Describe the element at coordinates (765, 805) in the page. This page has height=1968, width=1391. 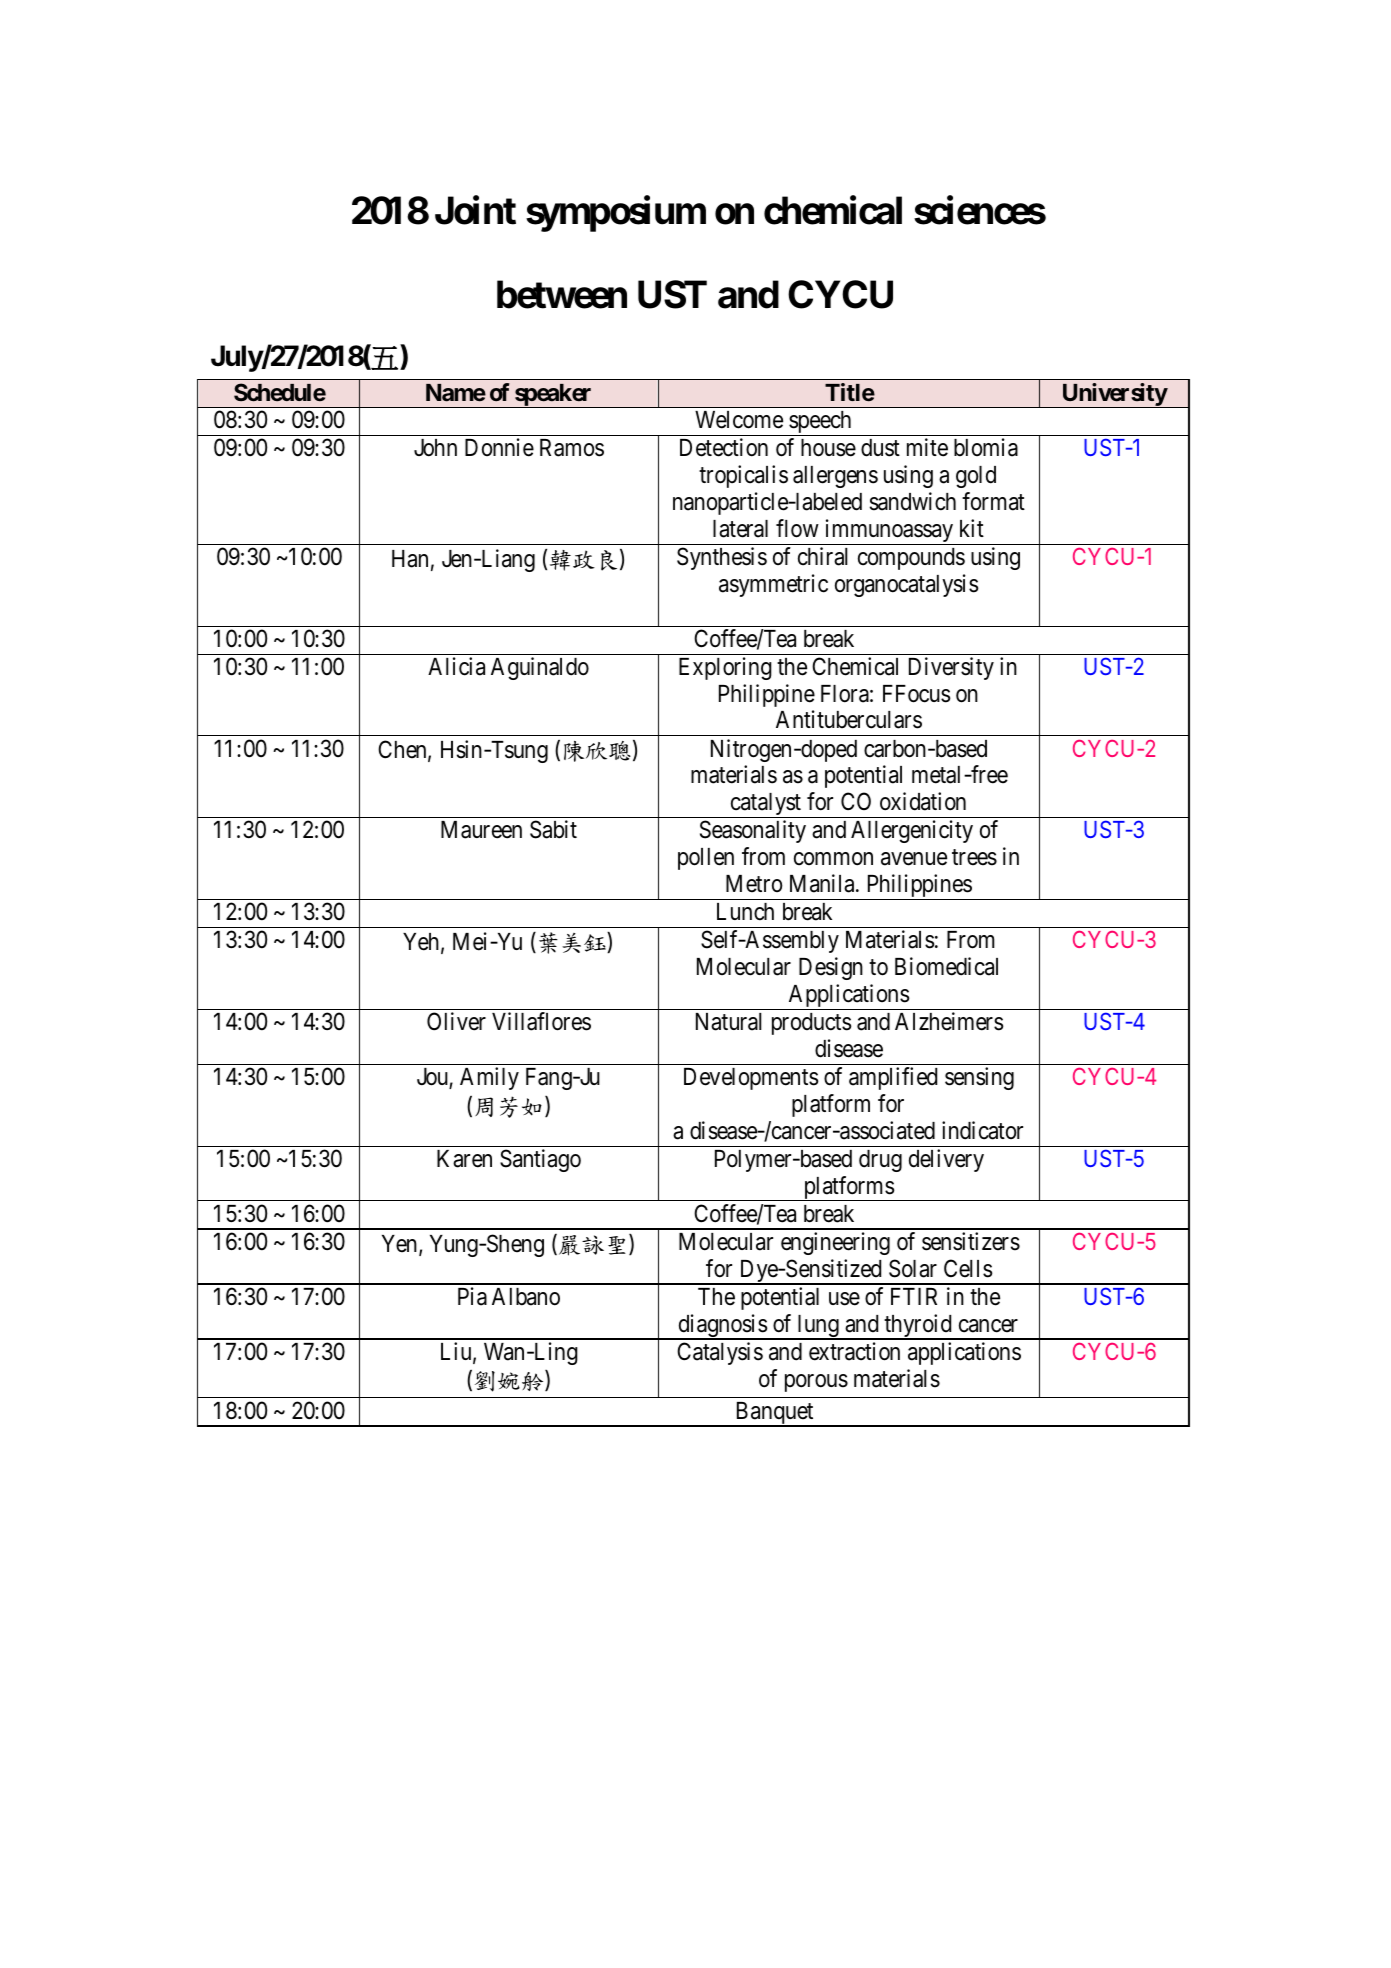
I see `catalyst` at that location.
